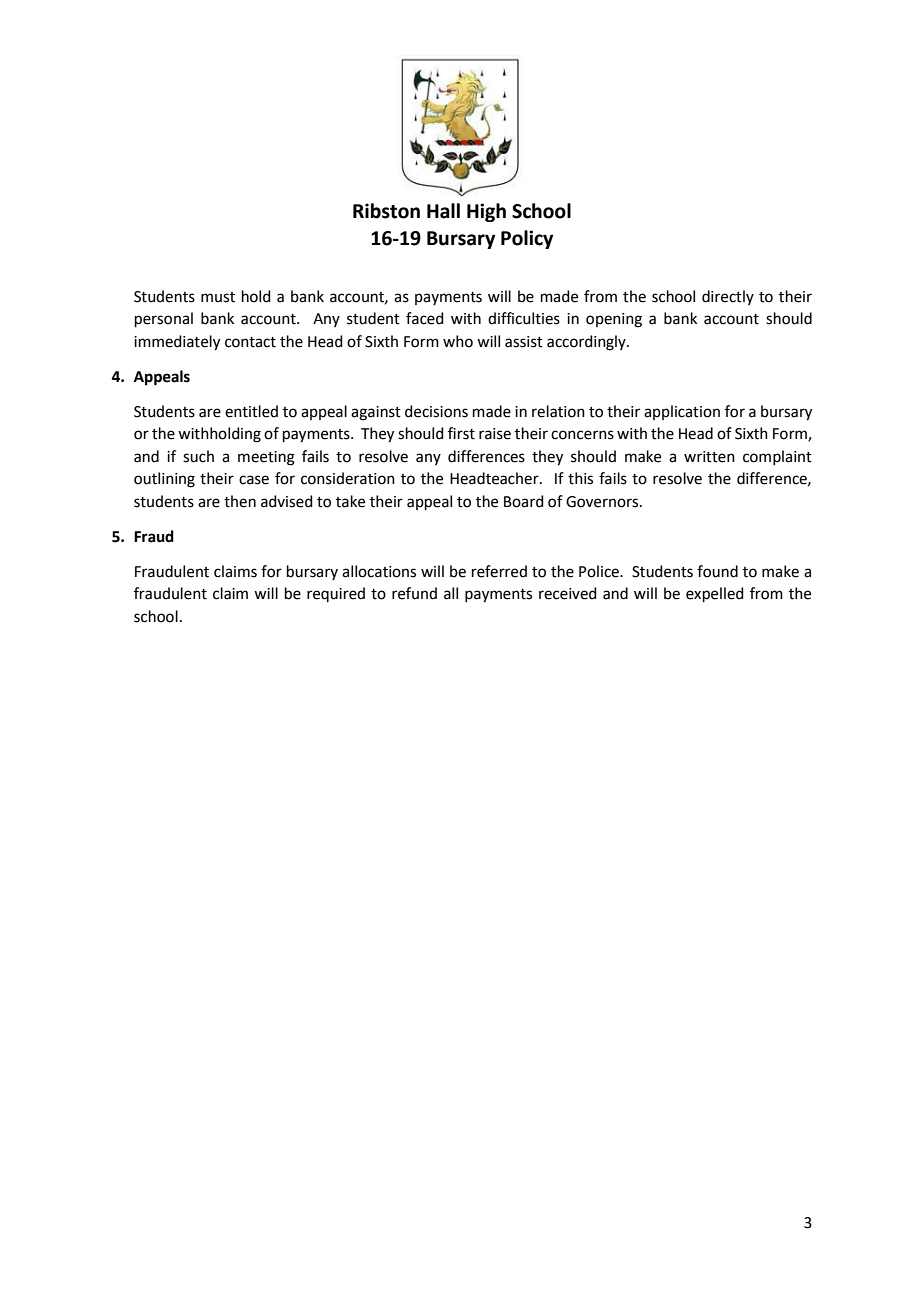  I want to click on Hall, so click(443, 211).
